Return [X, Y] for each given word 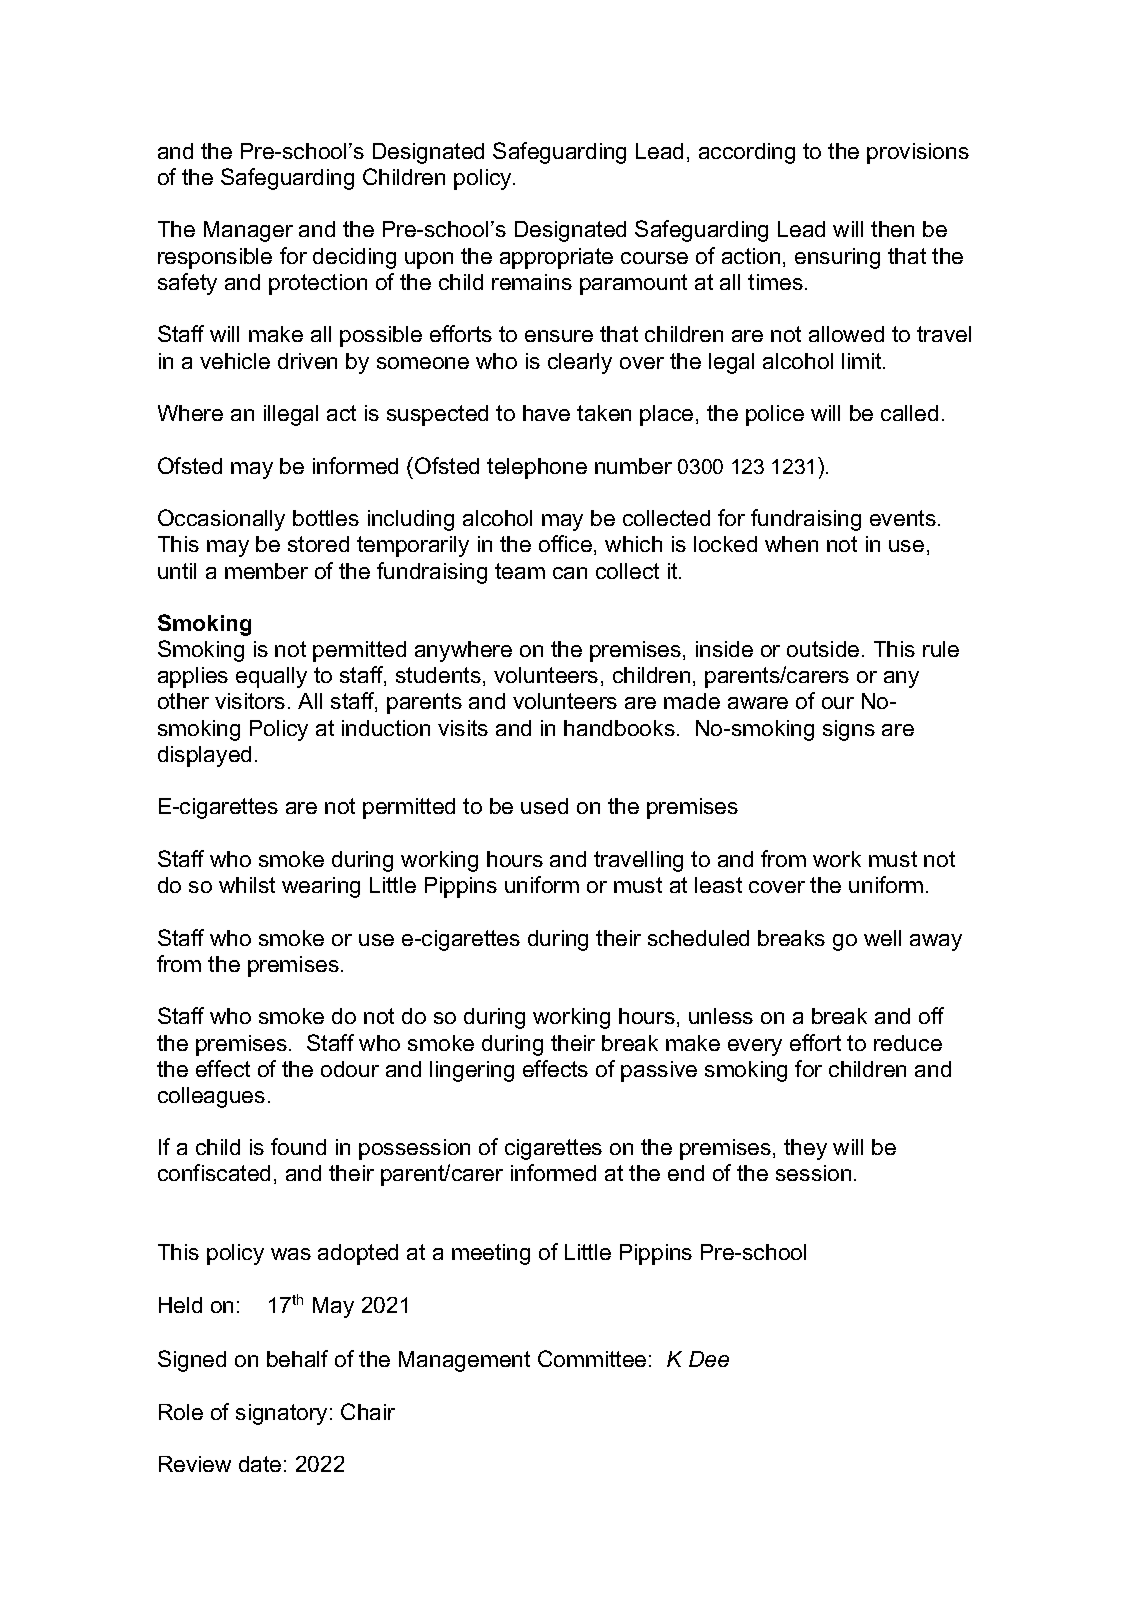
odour [350, 1069]
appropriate [556, 258]
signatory [281, 1414]
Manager [248, 231]
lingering [472, 1071]
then [892, 229]
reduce [908, 1043]
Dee [709, 1359]
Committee [592, 1358]
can [570, 573]
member [266, 571]
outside [823, 649]
